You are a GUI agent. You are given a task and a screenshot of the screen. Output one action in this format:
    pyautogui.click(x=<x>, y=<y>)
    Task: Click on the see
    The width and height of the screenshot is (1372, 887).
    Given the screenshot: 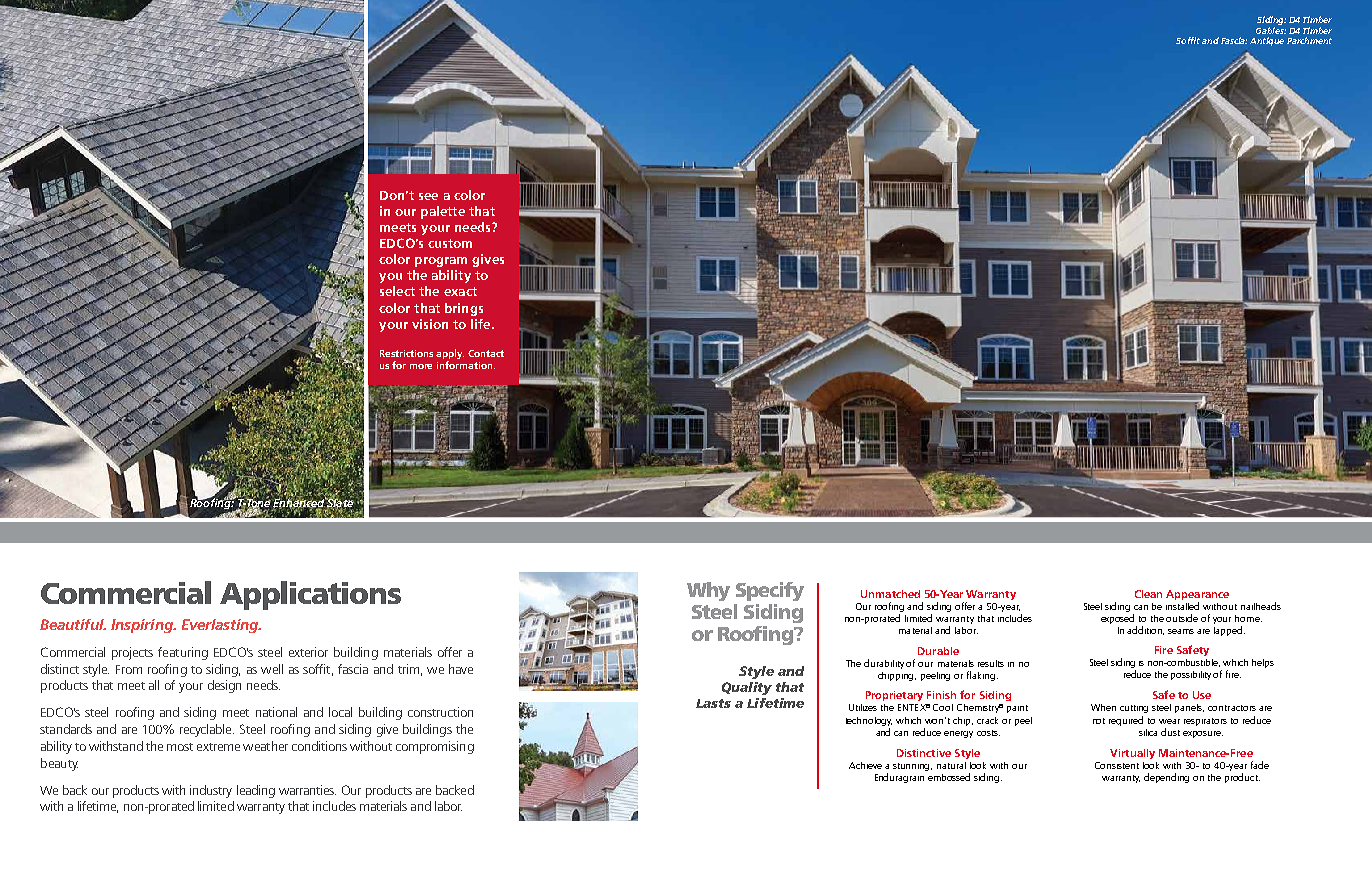 What is the action you would take?
    pyautogui.click(x=428, y=196)
